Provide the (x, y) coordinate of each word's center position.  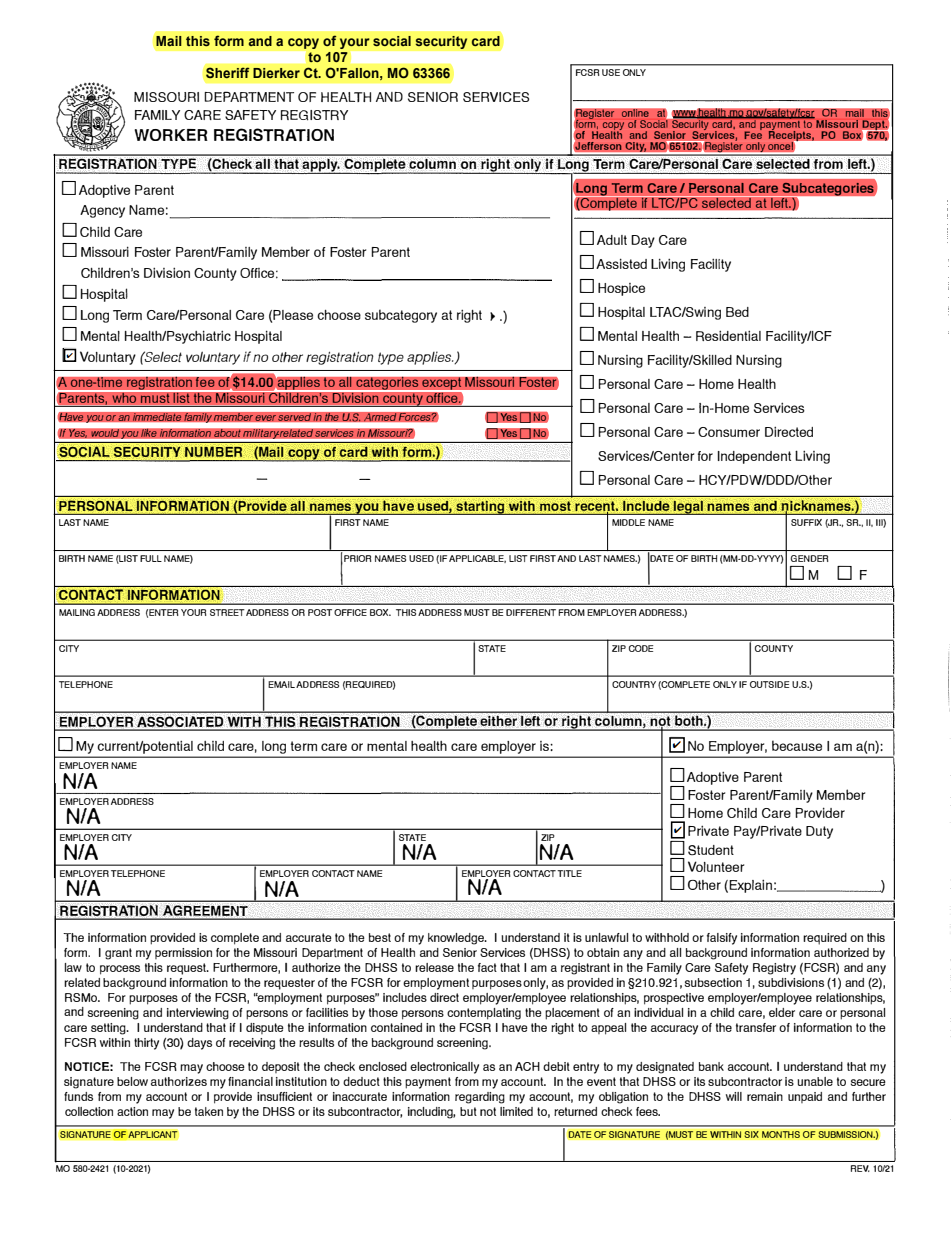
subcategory (401, 316)
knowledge (457, 939)
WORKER (171, 135)
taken (209, 1111)
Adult (612, 240)
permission (183, 953)
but (468, 1111)
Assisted (621, 263)
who (124, 396)
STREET (227, 612)
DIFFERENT (531, 612)
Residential (728, 335)
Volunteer (716, 866)
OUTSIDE (769, 684)
